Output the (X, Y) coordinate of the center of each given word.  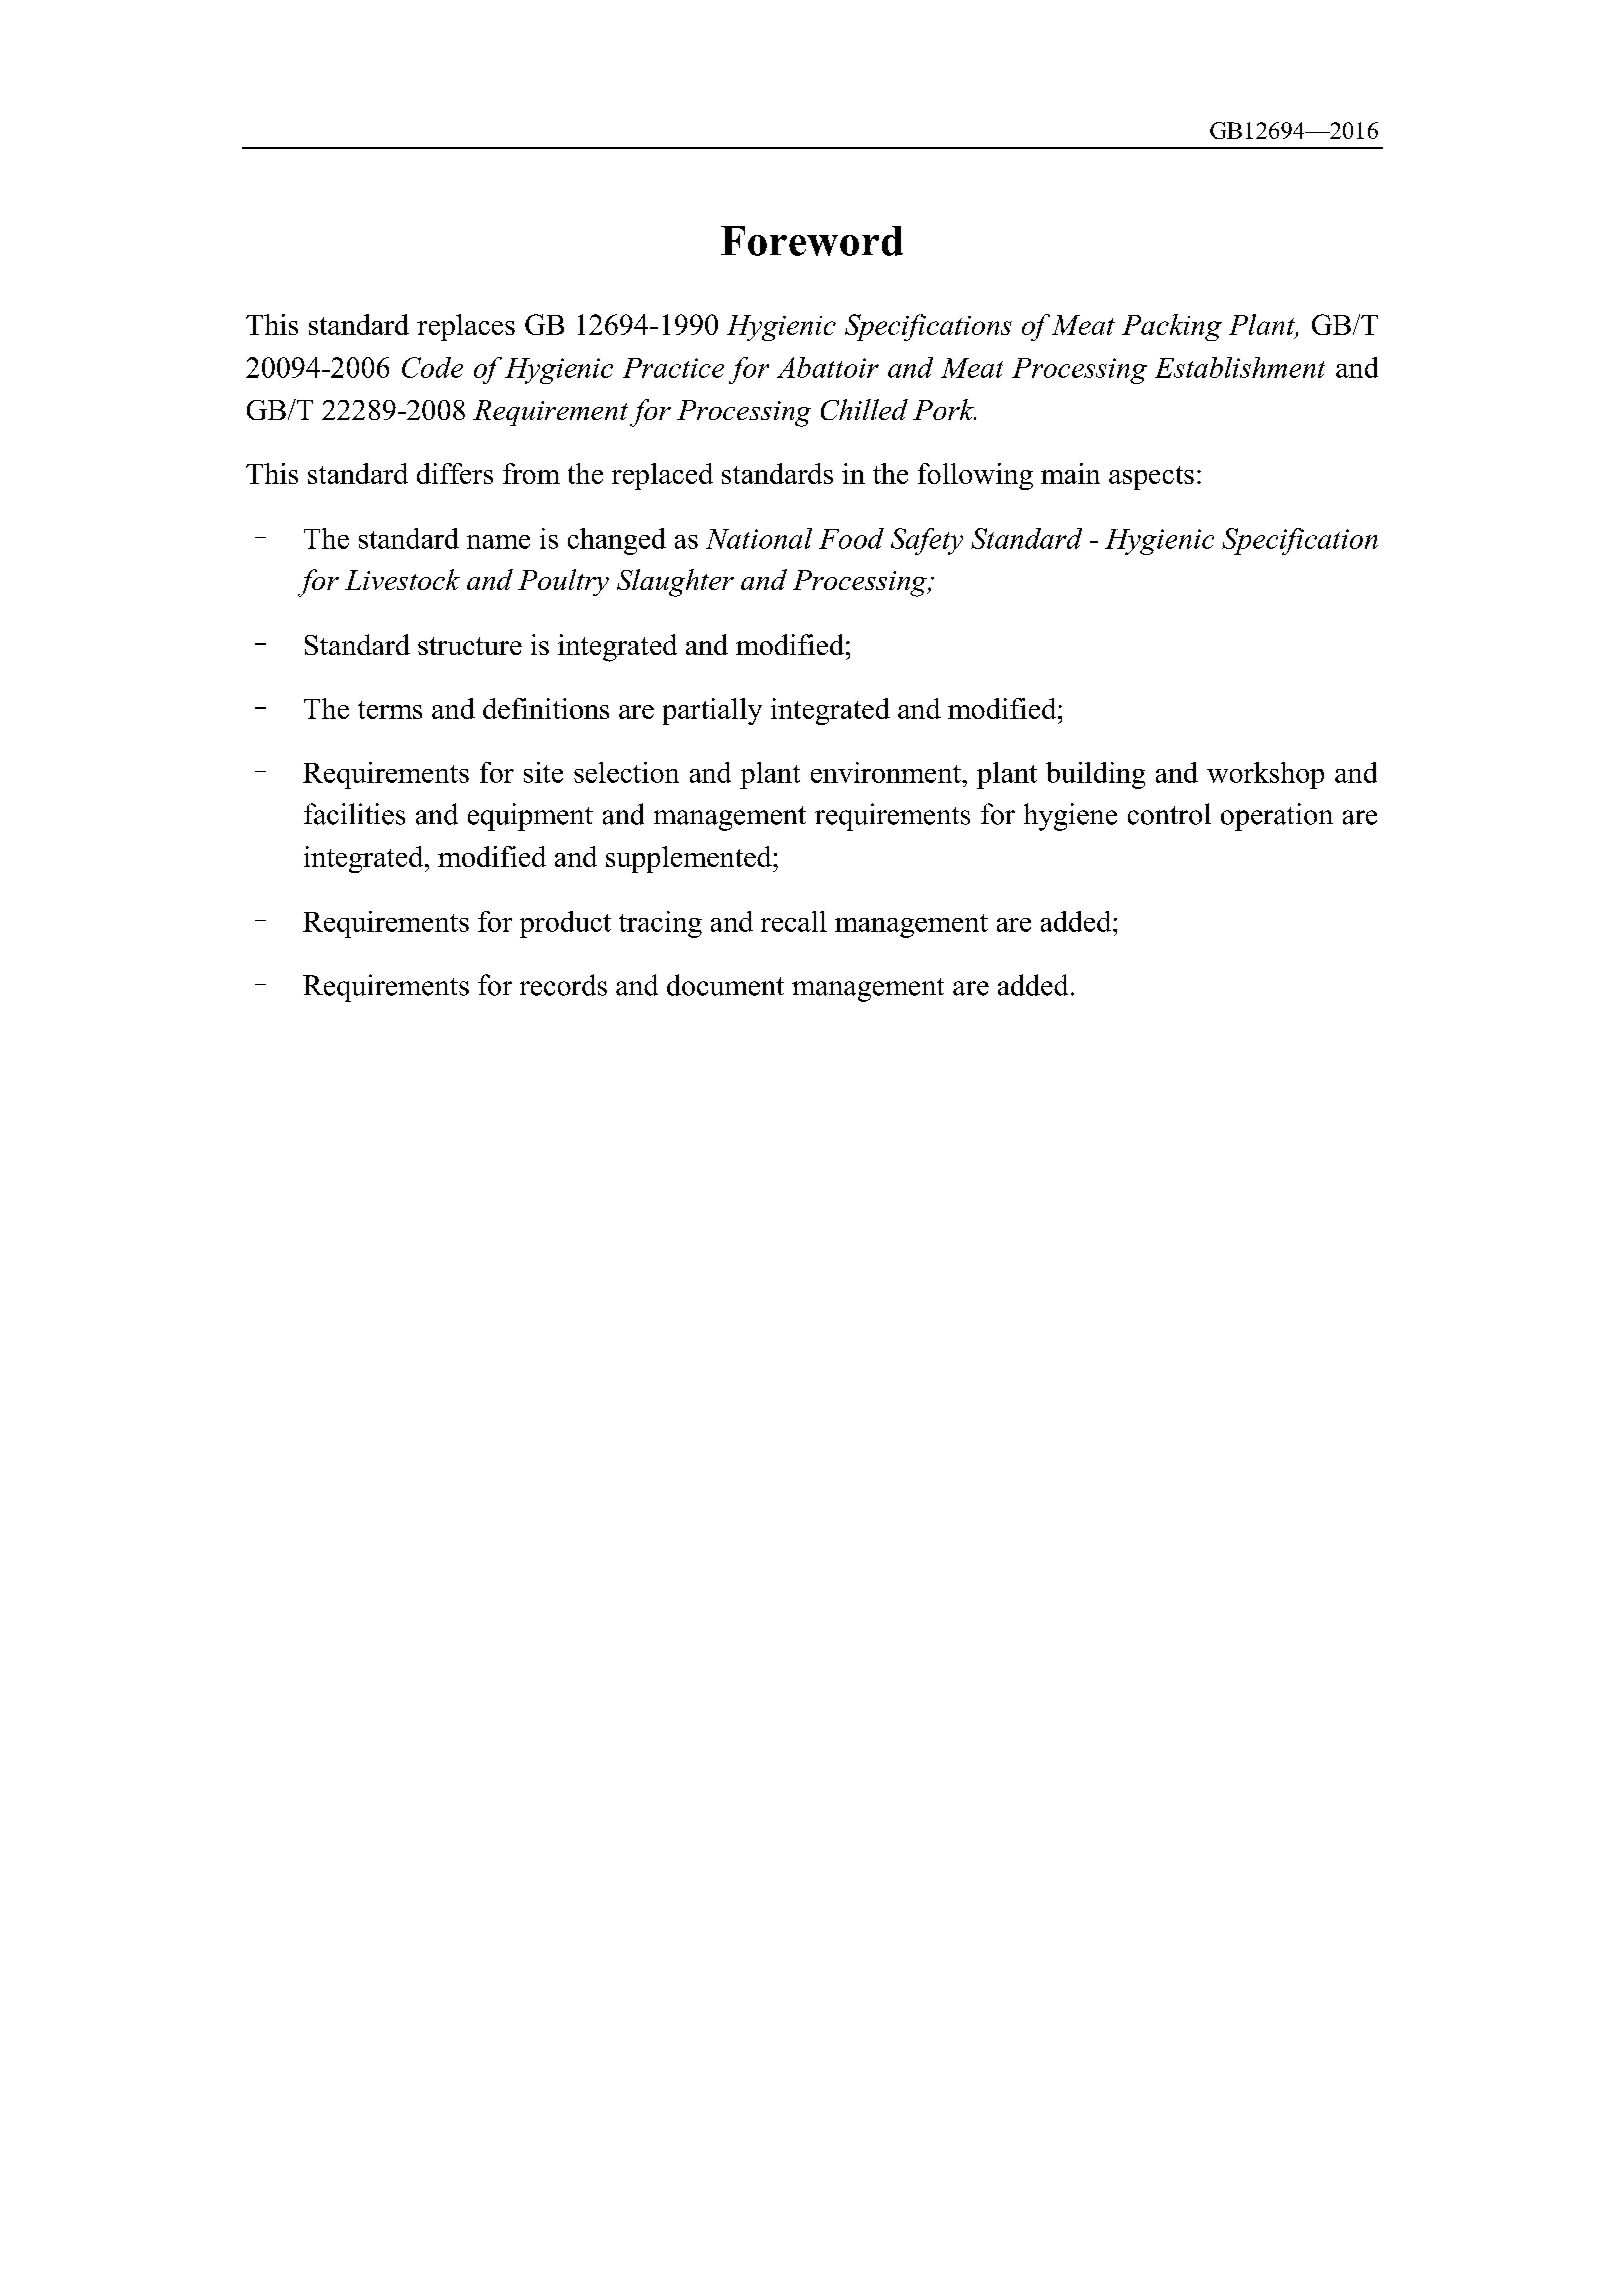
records (563, 985)
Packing (1172, 327)
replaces (466, 327)
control (1169, 814)
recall (794, 921)
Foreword (812, 241)
